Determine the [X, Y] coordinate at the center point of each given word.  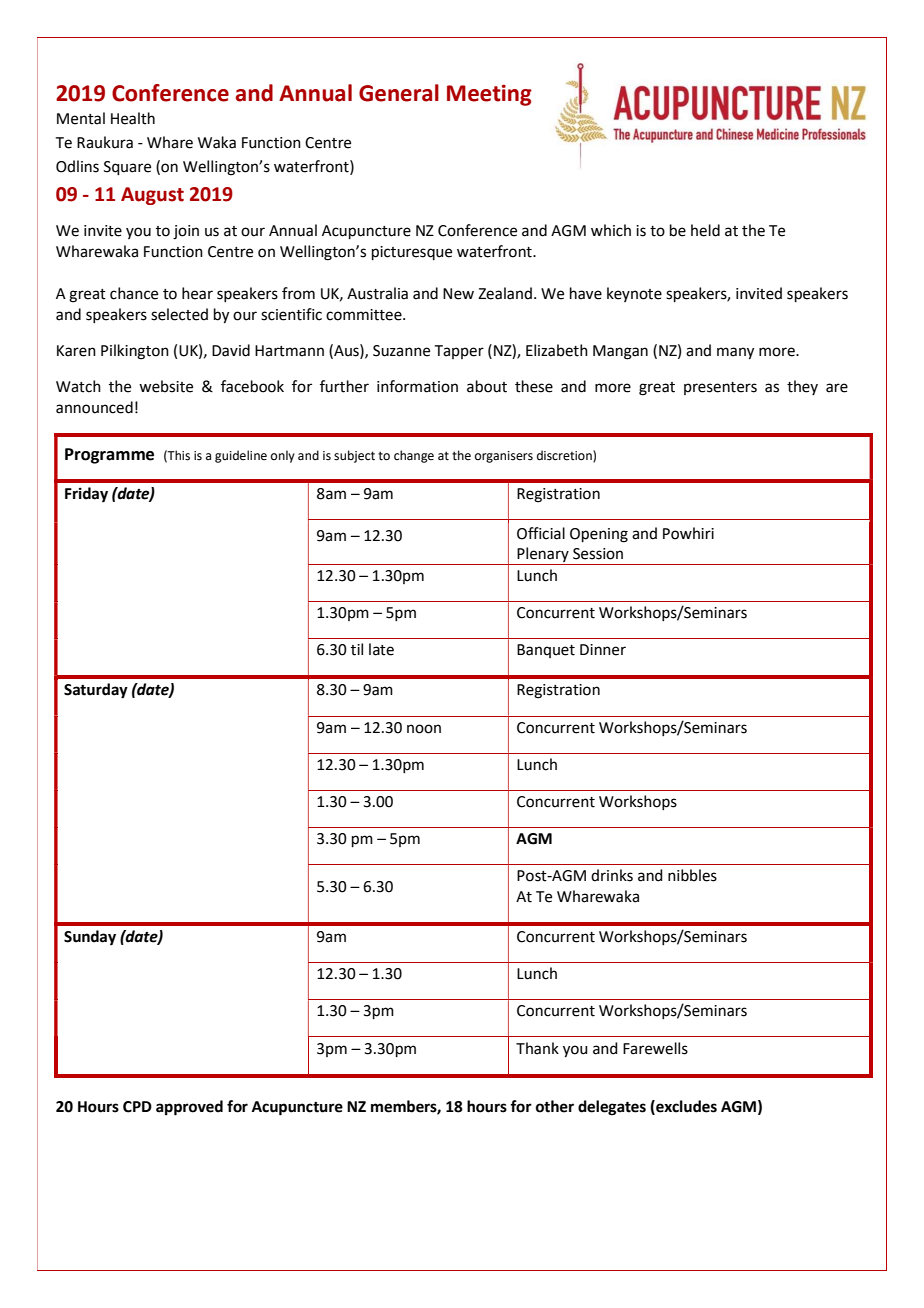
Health [133, 118]
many [735, 353]
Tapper [459, 352]
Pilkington [135, 352]
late [381, 649]
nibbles [692, 875]
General [399, 93]
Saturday [96, 691]
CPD [137, 1107]
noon [424, 729]
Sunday [90, 938]
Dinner [603, 650]
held [705, 230]
